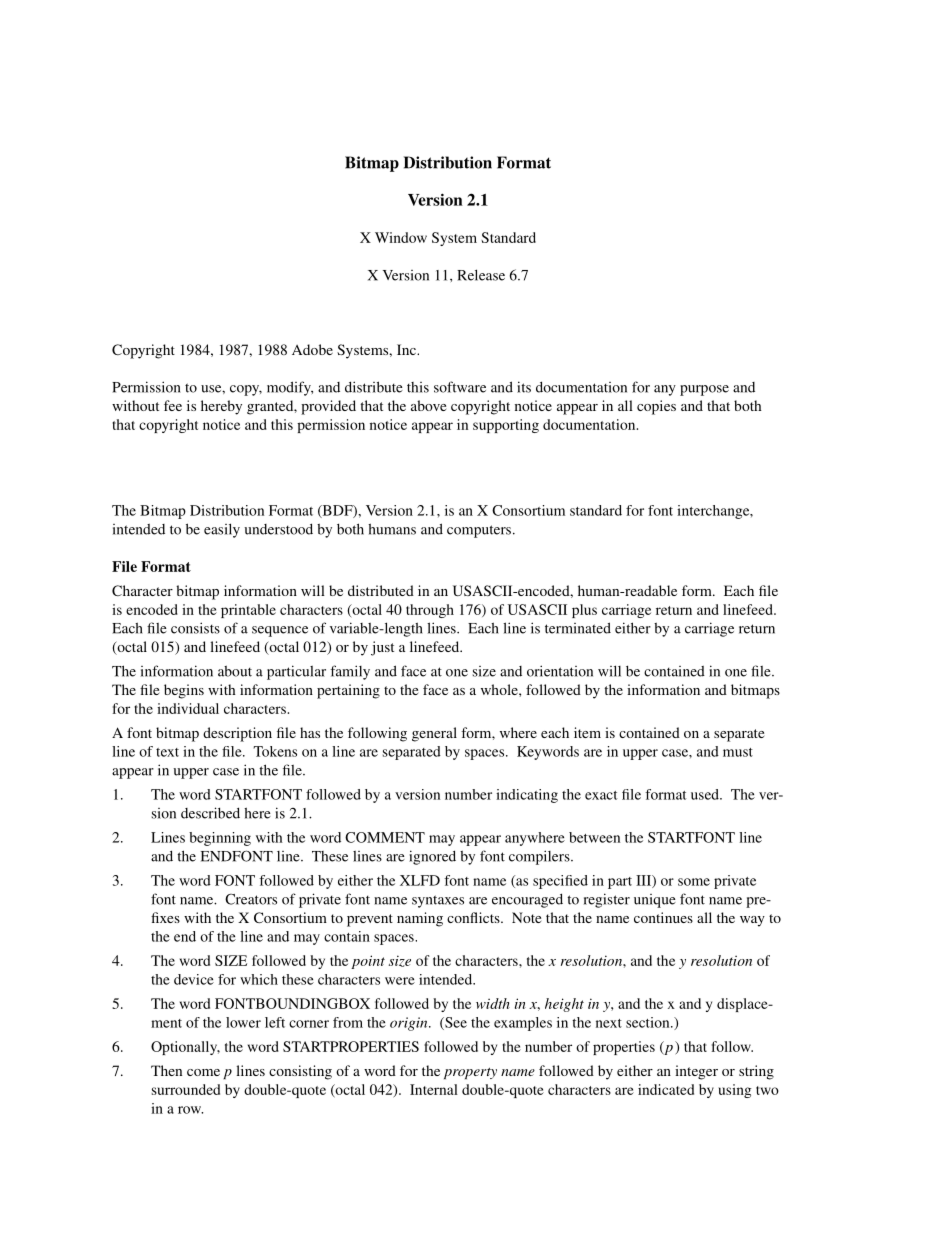 The height and width of the screenshot is (1233, 952). What do you see at coordinates (312, 349) in the screenshot?
I see `Adobe` at bounding box center [312, 349].
